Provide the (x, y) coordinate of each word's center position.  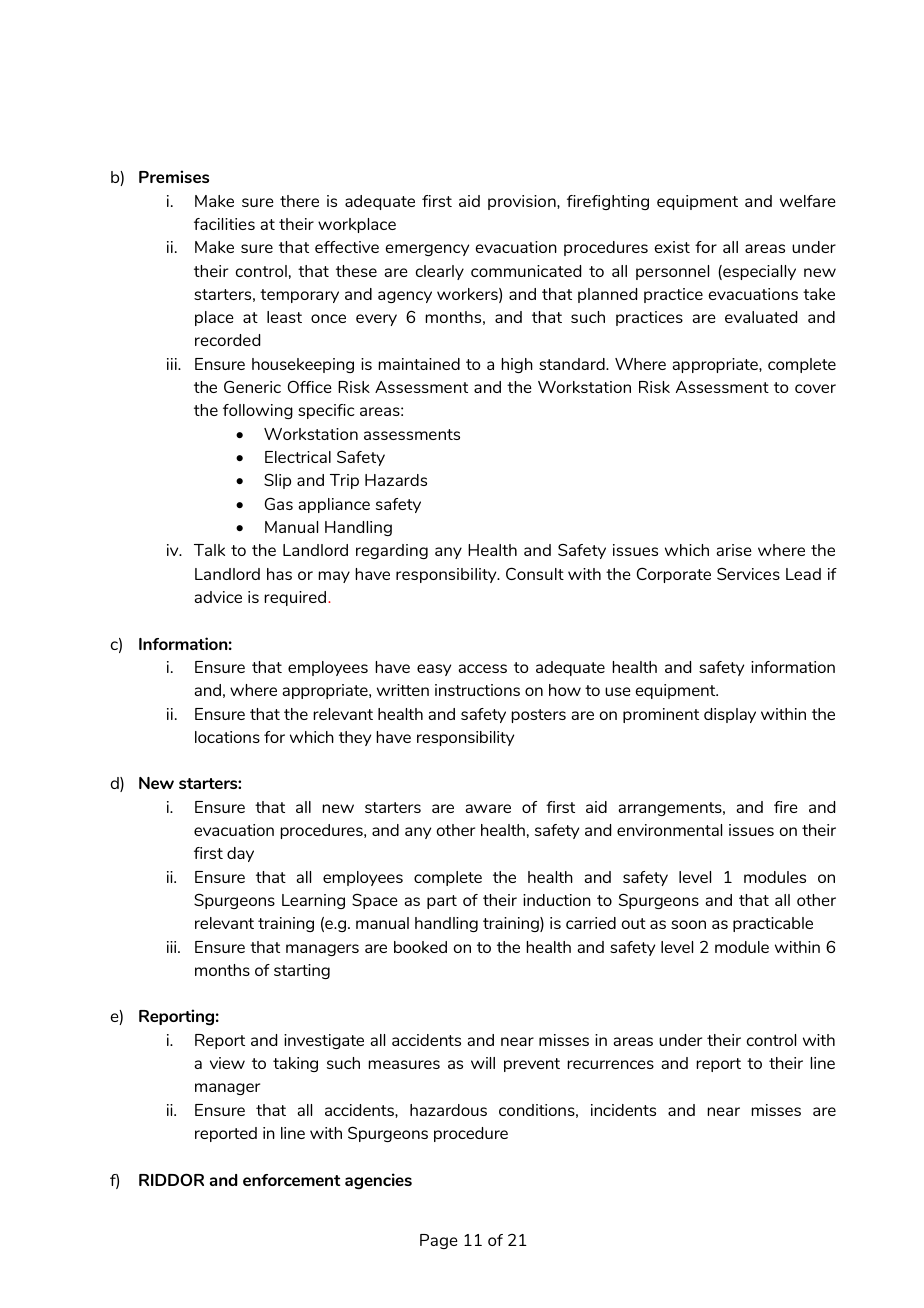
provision (523, 202)
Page (439, 1241)
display (730, 715)
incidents (623, 1110)
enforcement (292, 1180)
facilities (224, 224)
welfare (808, 201)
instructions (477, 690)
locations (227, 737)
